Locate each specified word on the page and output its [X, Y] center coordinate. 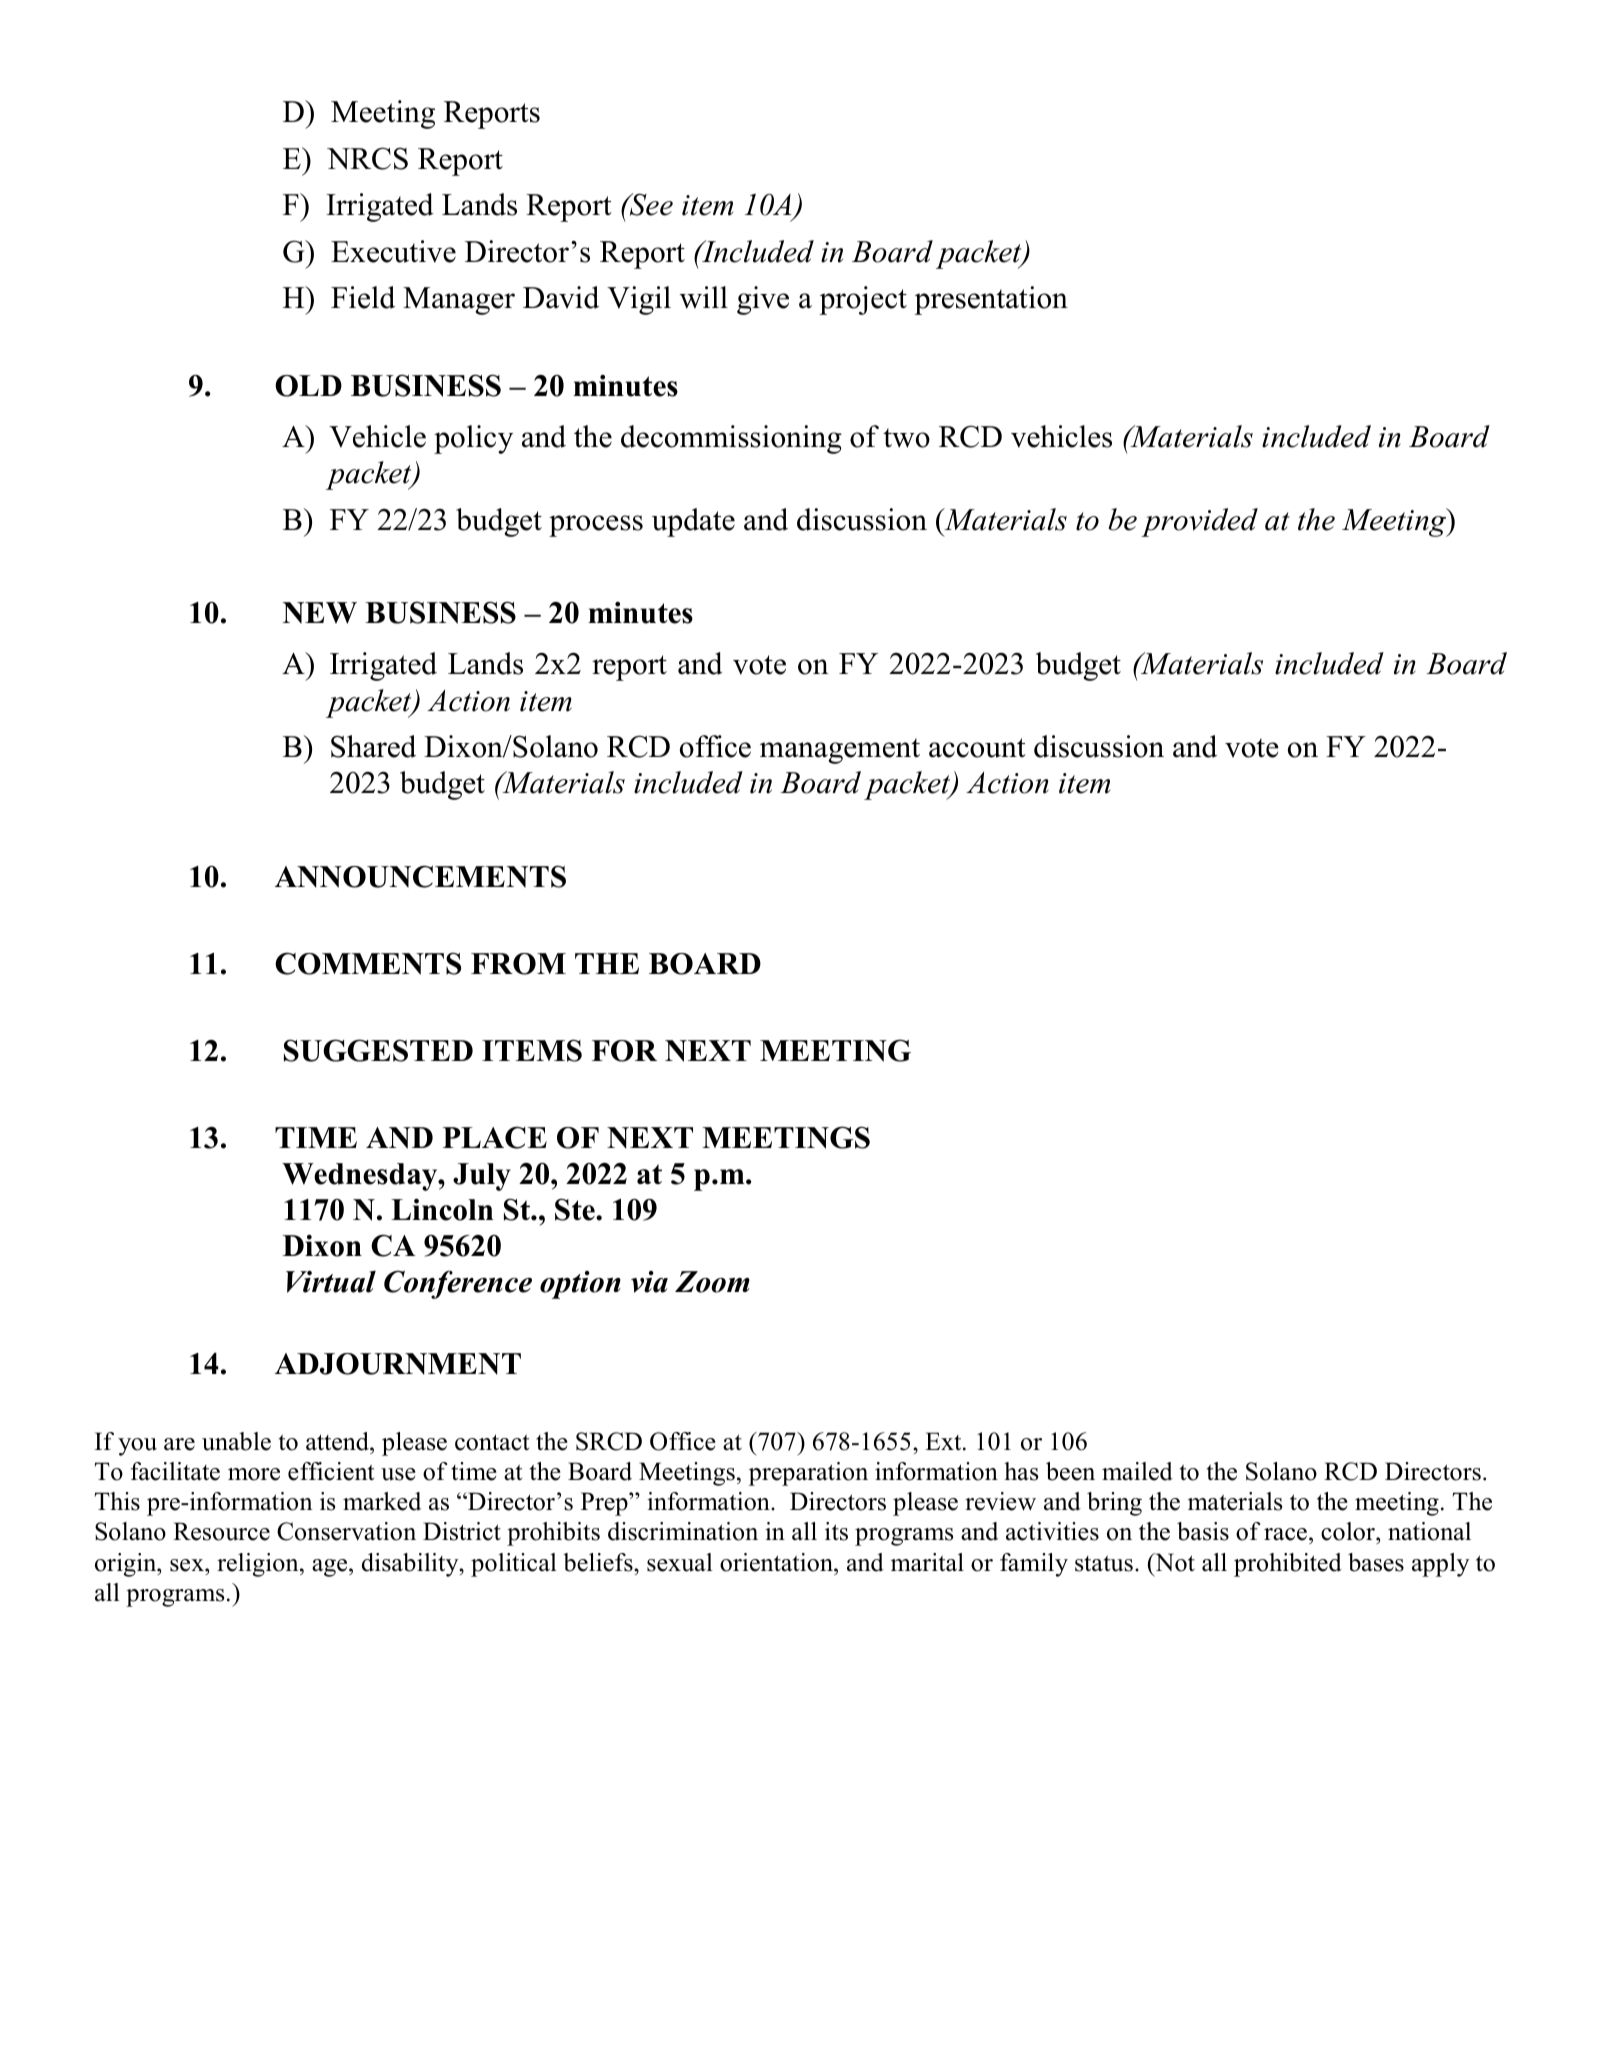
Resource [221, 1531]
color [1349, 1533]
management [840, 751]
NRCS [367, 158]
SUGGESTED [378, 1050]
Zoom [712, 1282]
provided [1199, 522]
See [650, 204]
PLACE [495, 1137]
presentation [991, 300]
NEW [320, 613]
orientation [777, 1562]
